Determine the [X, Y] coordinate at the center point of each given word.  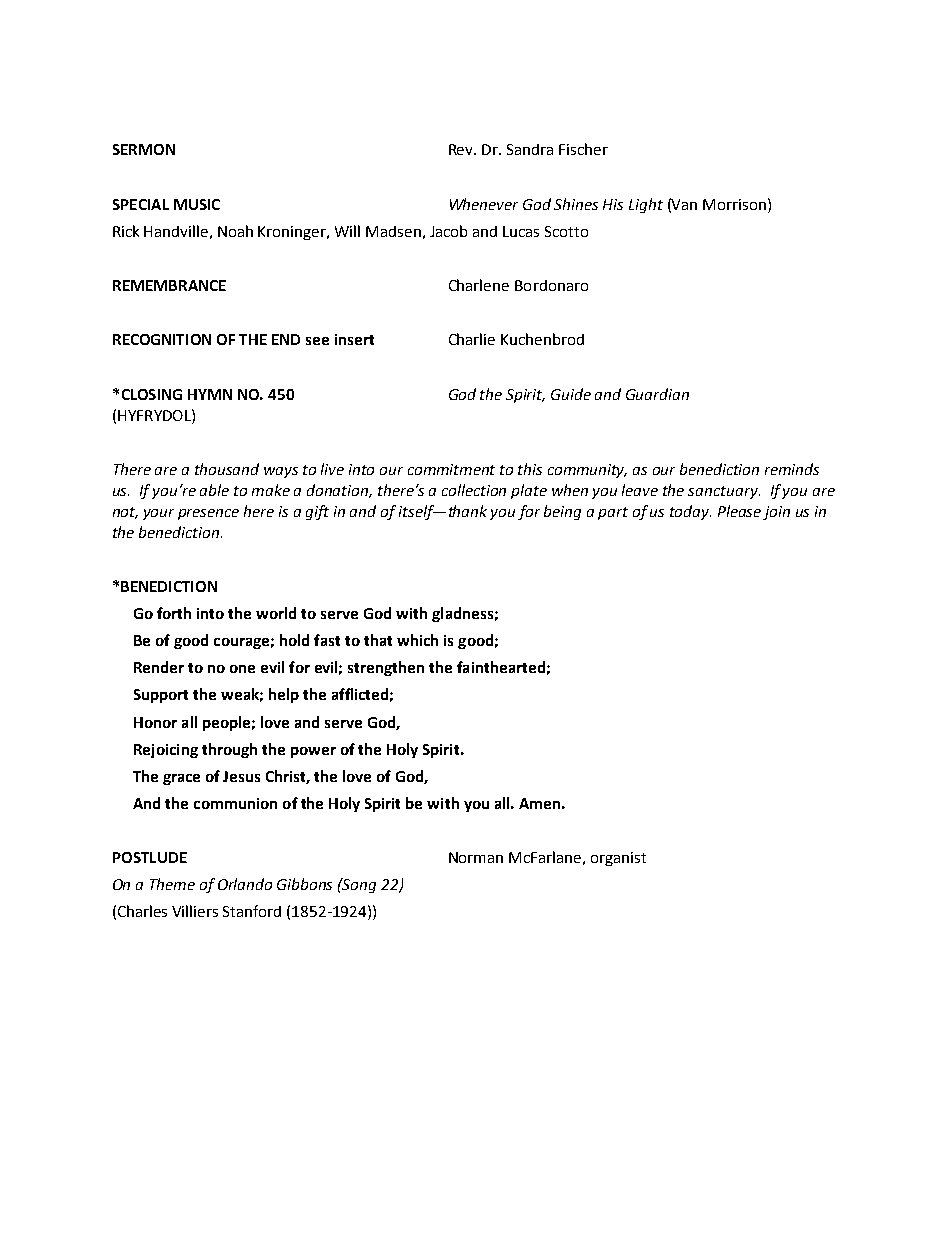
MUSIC [197, 204]
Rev [462, 149]
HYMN [210, 394]
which [417, 640]
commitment [451, 469]
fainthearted [501, 667]
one [242, 669]
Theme [172, 884]
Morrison [734, 204]
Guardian [657, 394]
